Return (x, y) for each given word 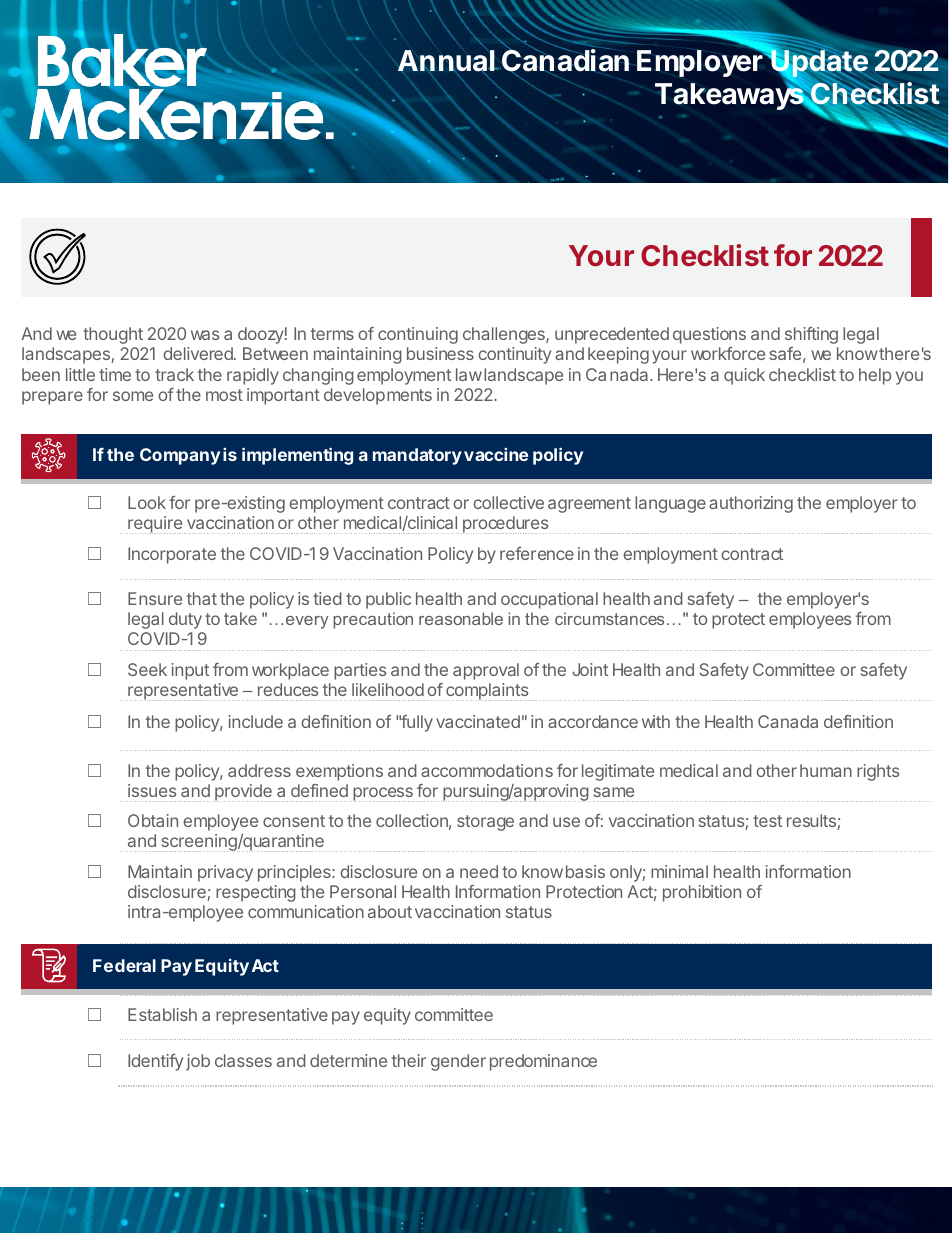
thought (113, 335)
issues (152, 790)
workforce (728, 353)
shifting (811, 335)
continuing (418, 335)
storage (485, 823)
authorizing (751, 504)
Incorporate (172, 555)
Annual (447, 61)
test (767, 821)
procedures (506, 525)
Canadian (564, 60)
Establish (162, 1014)
